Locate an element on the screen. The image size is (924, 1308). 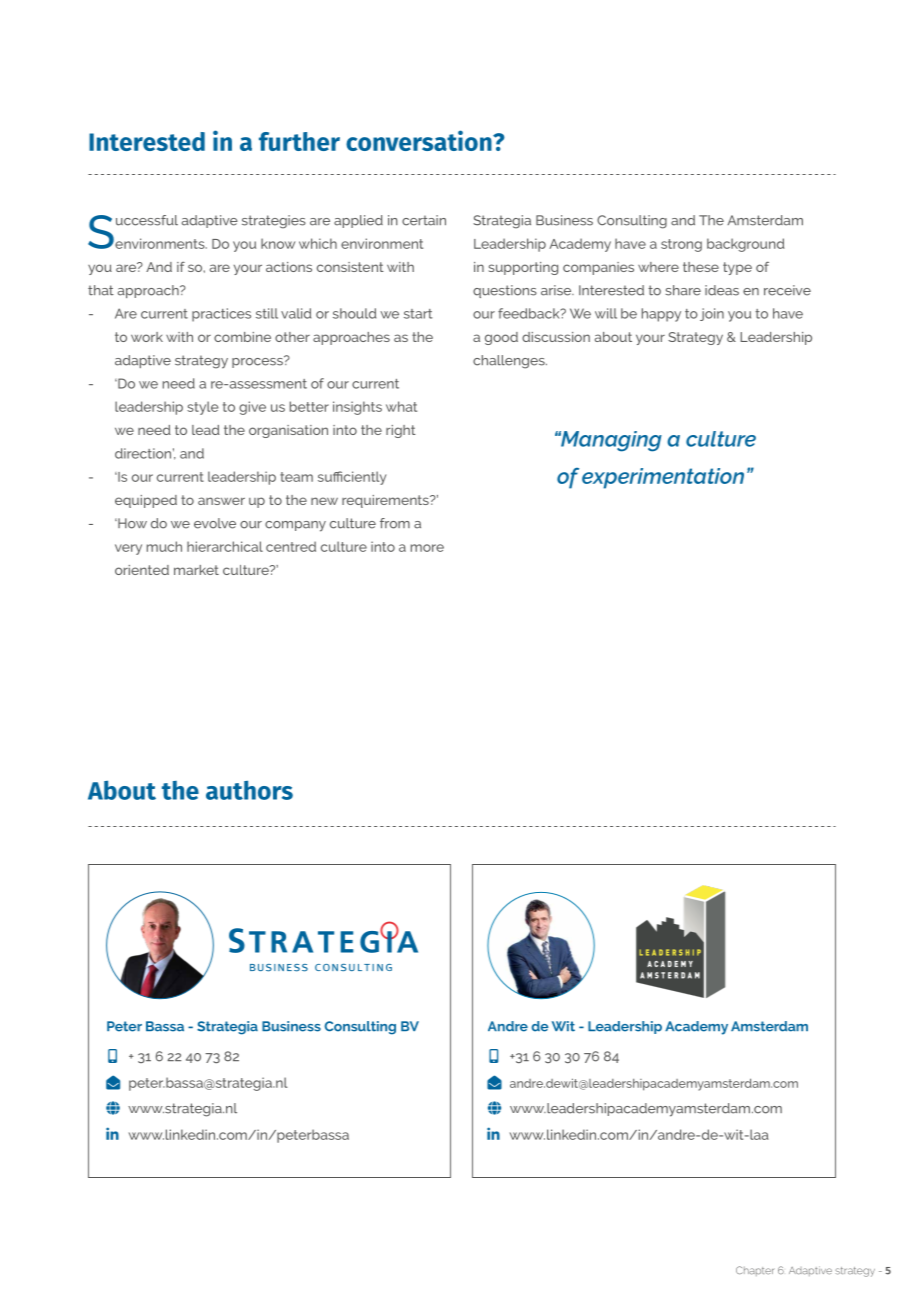
strategies is located at coordinates (274, 222).
